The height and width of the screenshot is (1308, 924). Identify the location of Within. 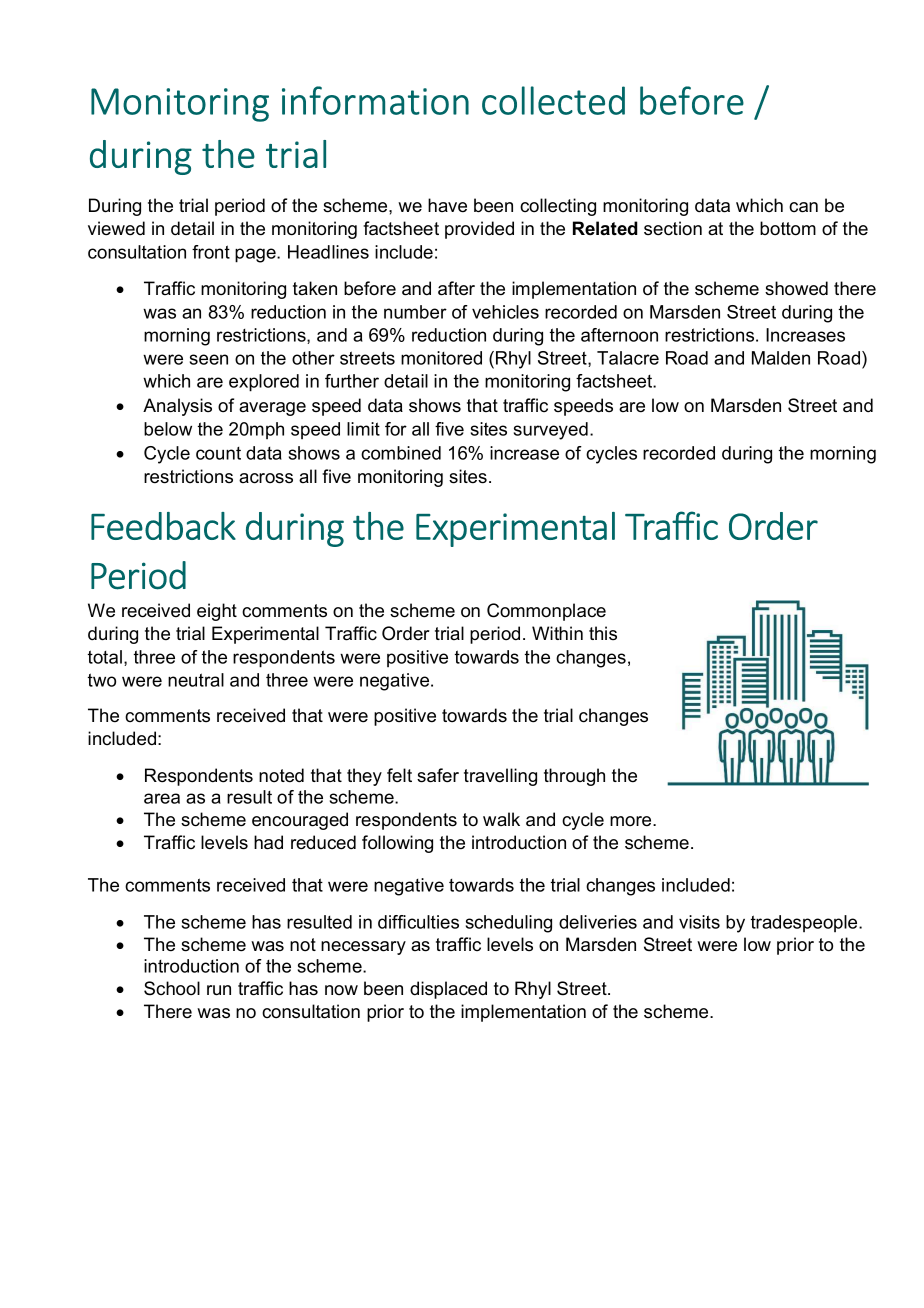
(557, 633).
